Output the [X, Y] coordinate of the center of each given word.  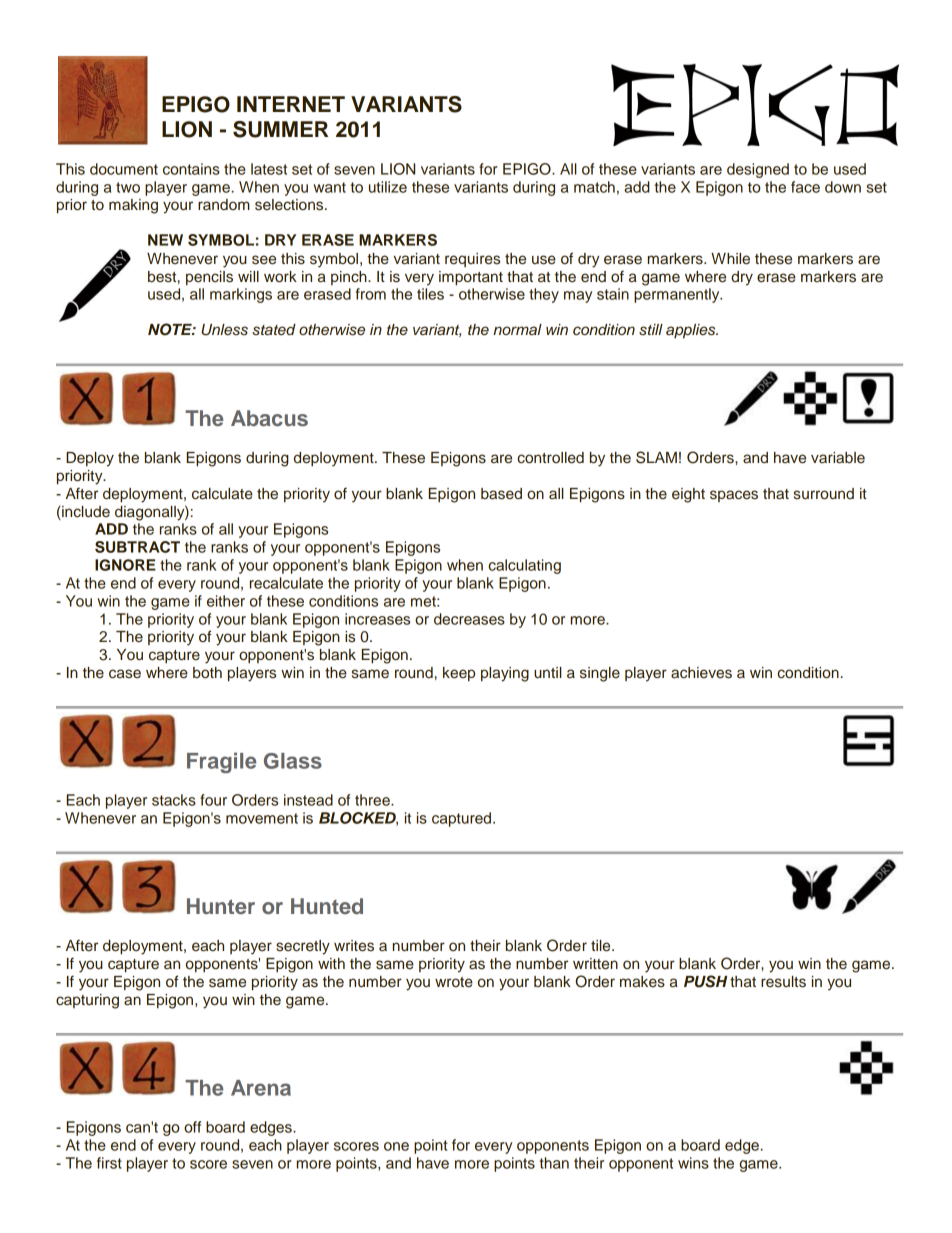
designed [758, 170]
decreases [469, 619]
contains [191, 169]
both [207, 673]
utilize [388, 187]
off [192, 1127]
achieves [701, 673]
